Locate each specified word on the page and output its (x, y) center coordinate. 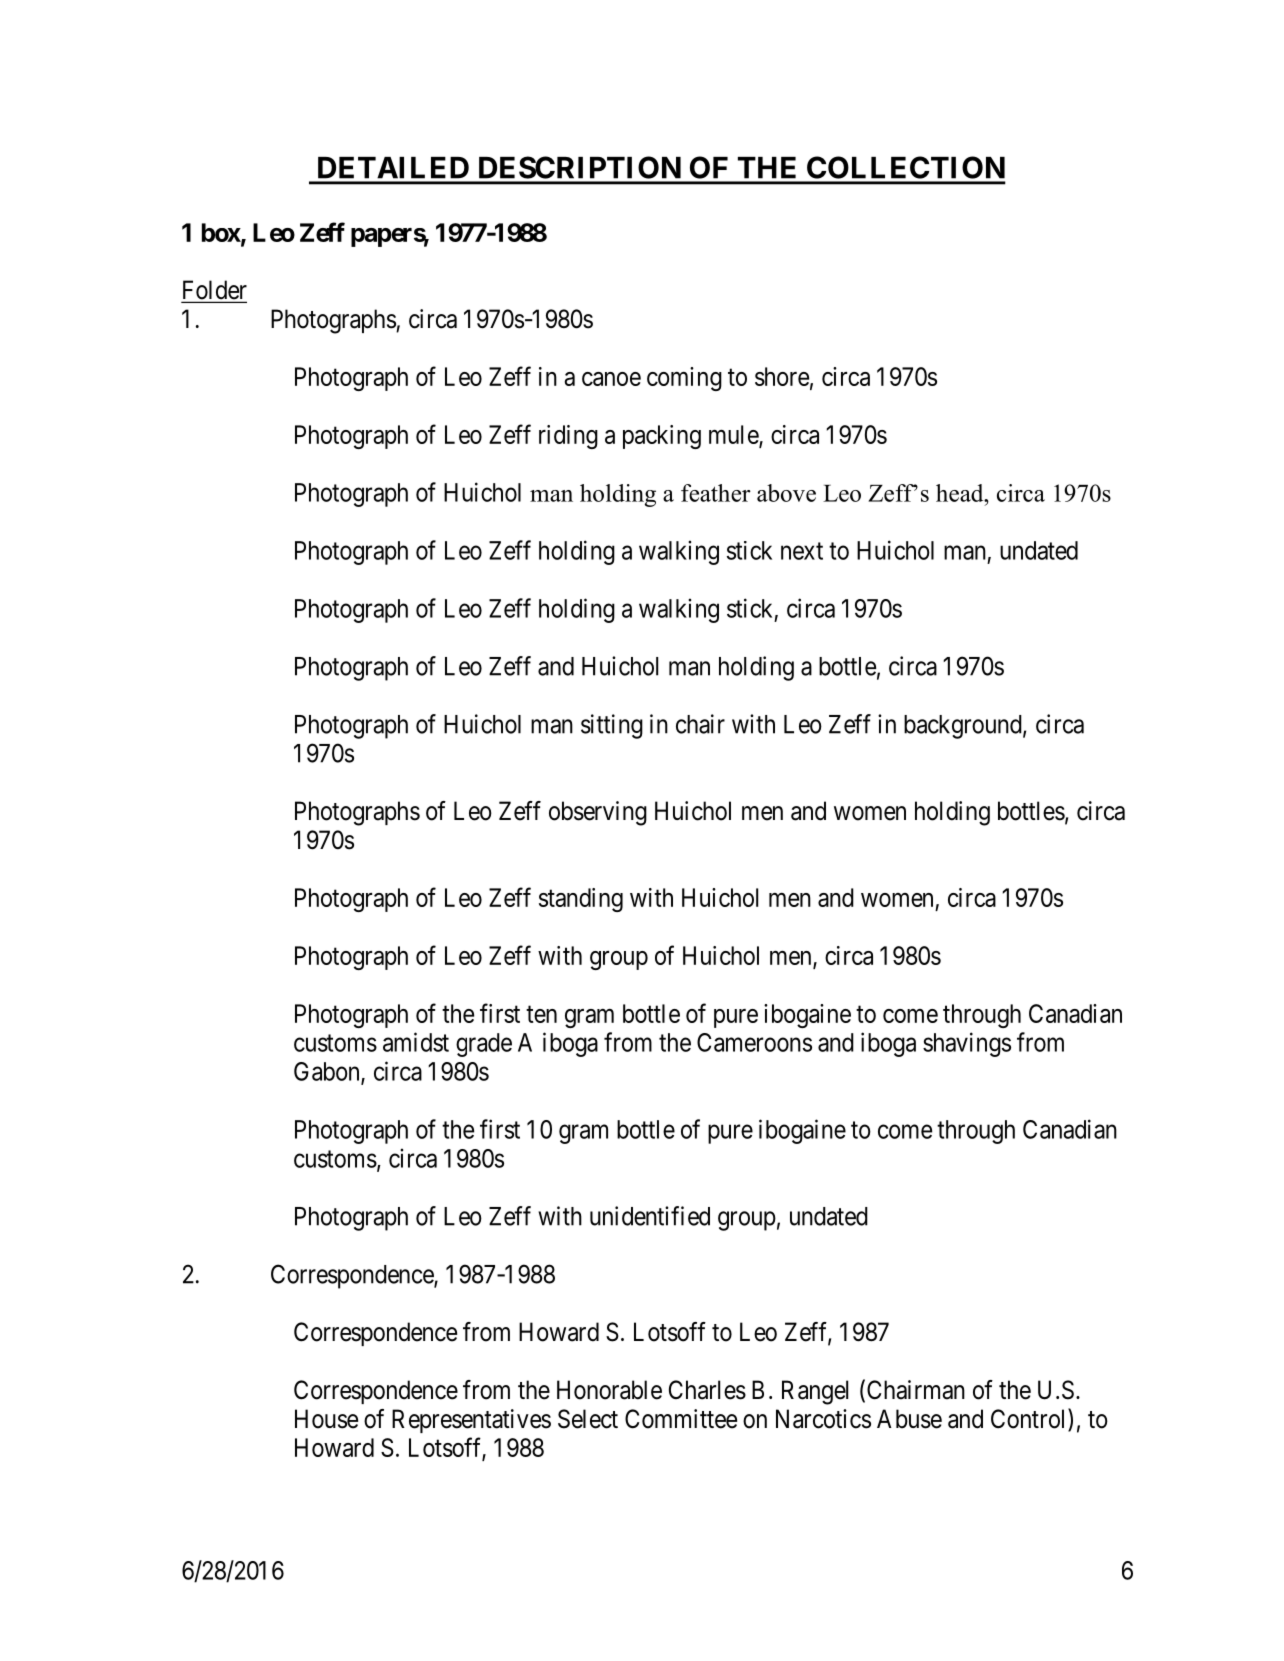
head (961, 493)
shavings (967, 1044)
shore (782, 376)
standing (581, 900)
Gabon (328, 1072)
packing (662, 437)
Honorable (609, 1390)
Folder (214, 291)
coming (684, 379)
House (326, 1419)
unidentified (650, 1216)
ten (541, 1014)
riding (568, 437)
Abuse (909, 1419)
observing (598, 813)
